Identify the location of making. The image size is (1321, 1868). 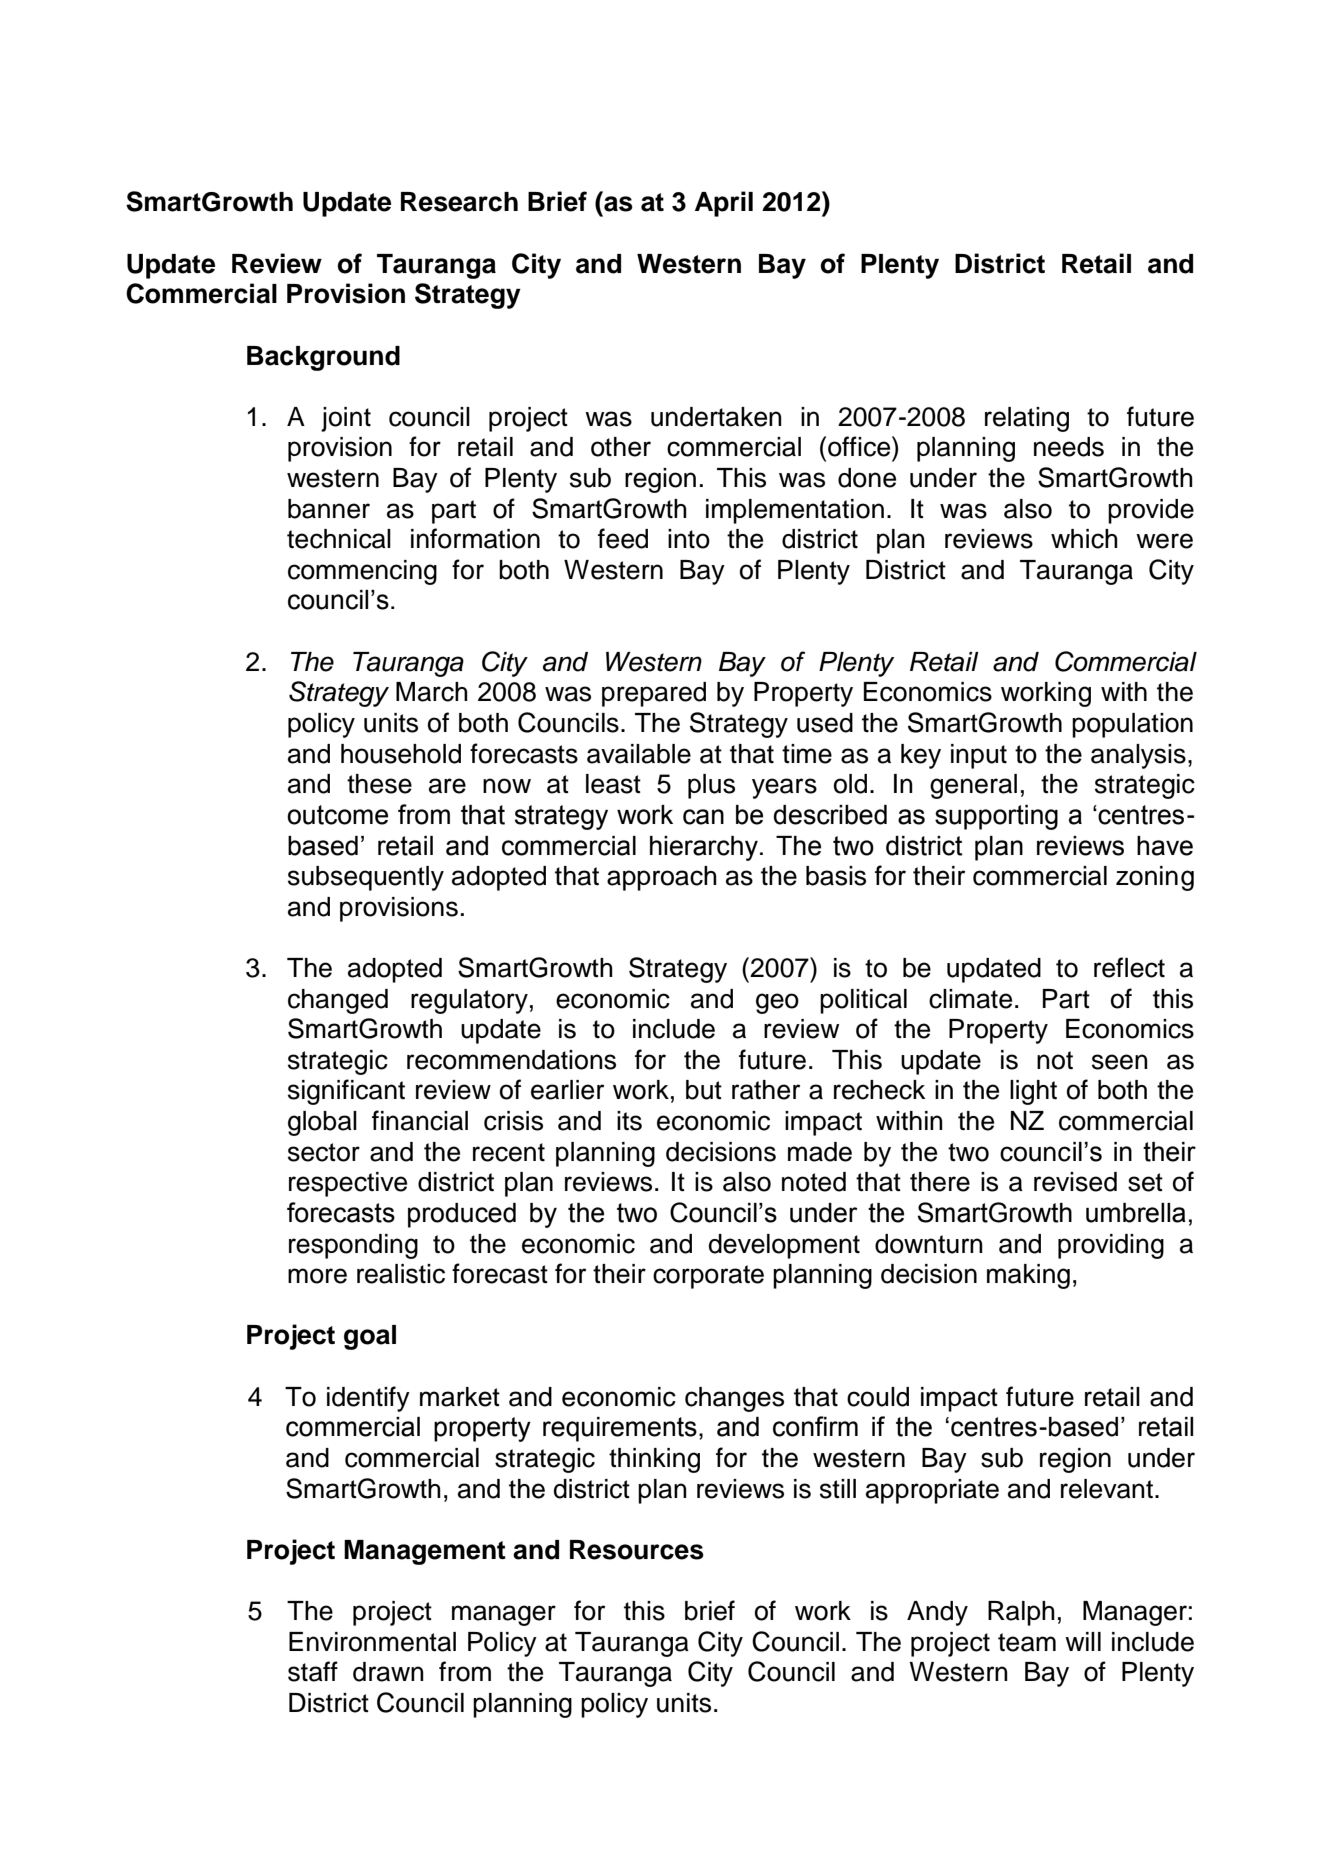
(1028, 1276).
